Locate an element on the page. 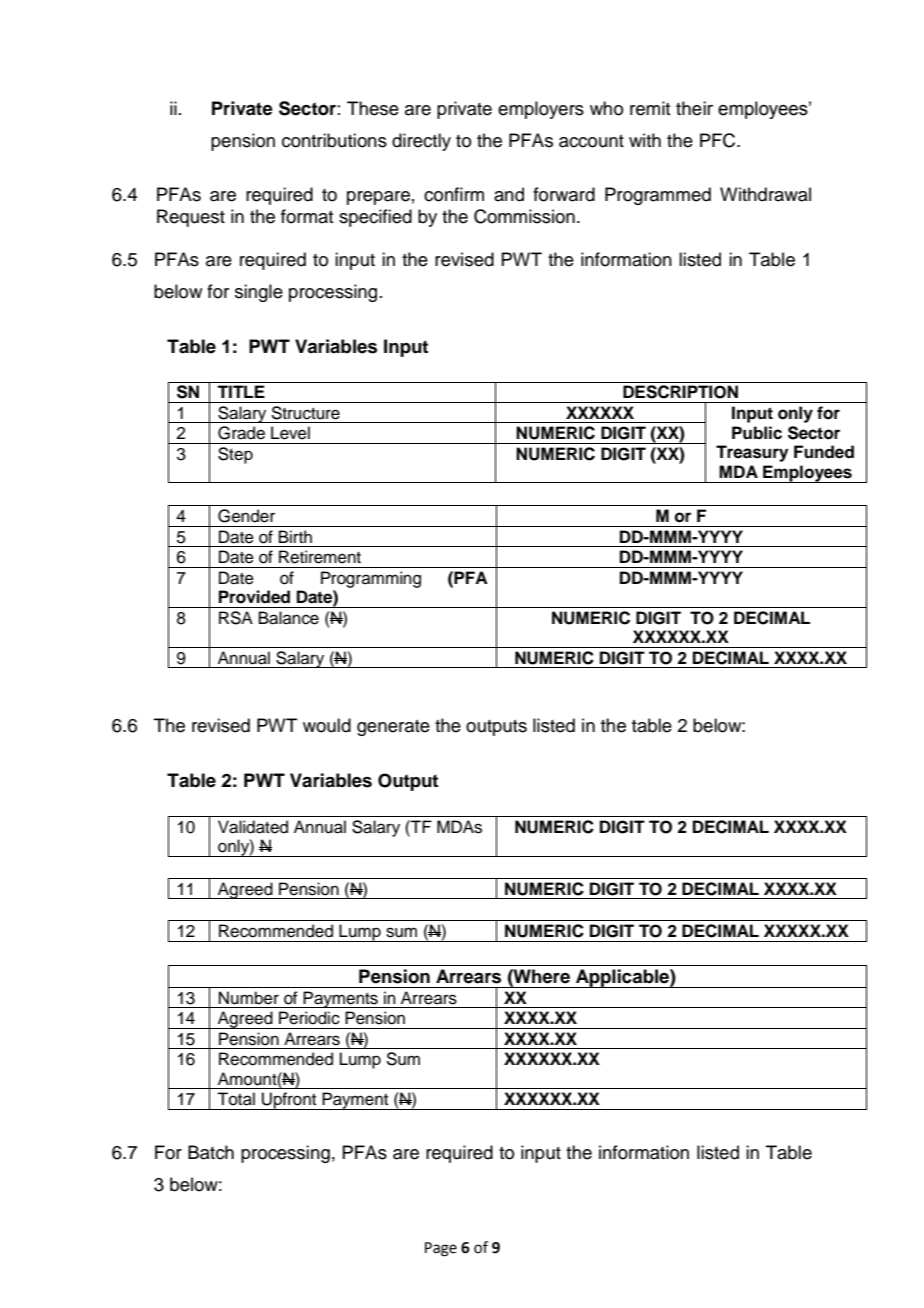  employers is located at coordinates (541, 110).
